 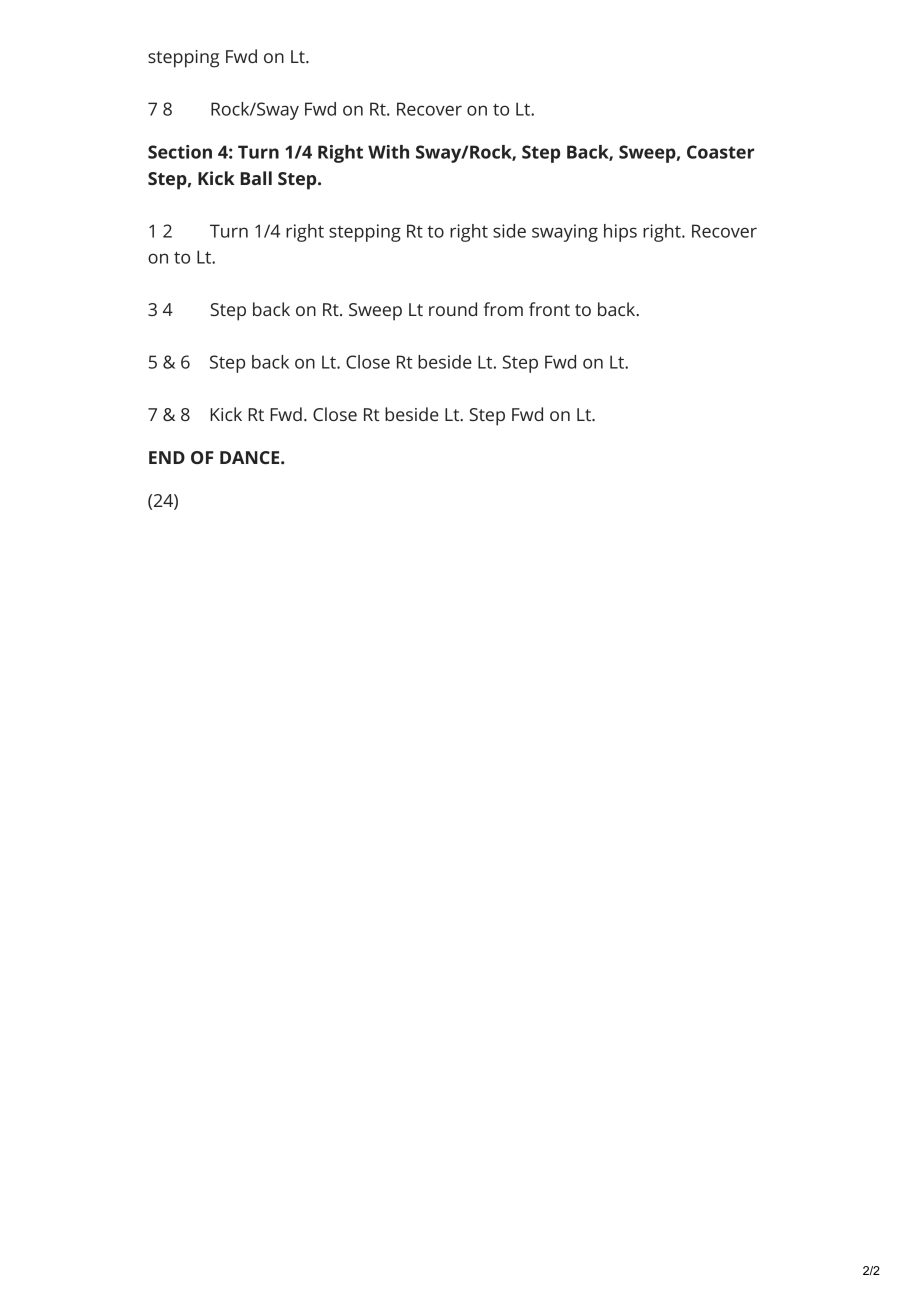 What do you see at coordinates (549, 309) in the document?
I see `front` at bounding box center [549, 309].
